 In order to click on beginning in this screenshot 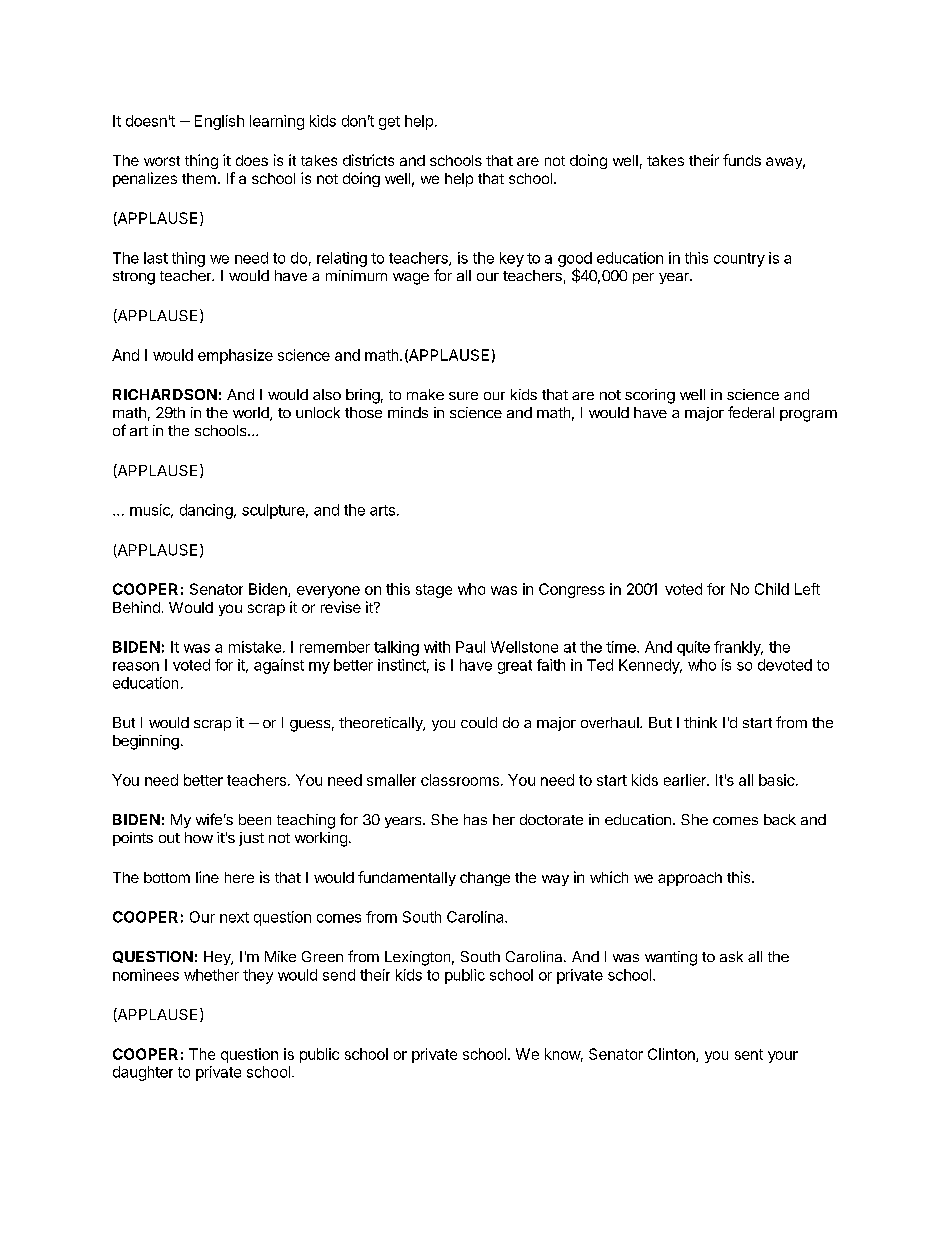, I will do `click(146, 742)`.
